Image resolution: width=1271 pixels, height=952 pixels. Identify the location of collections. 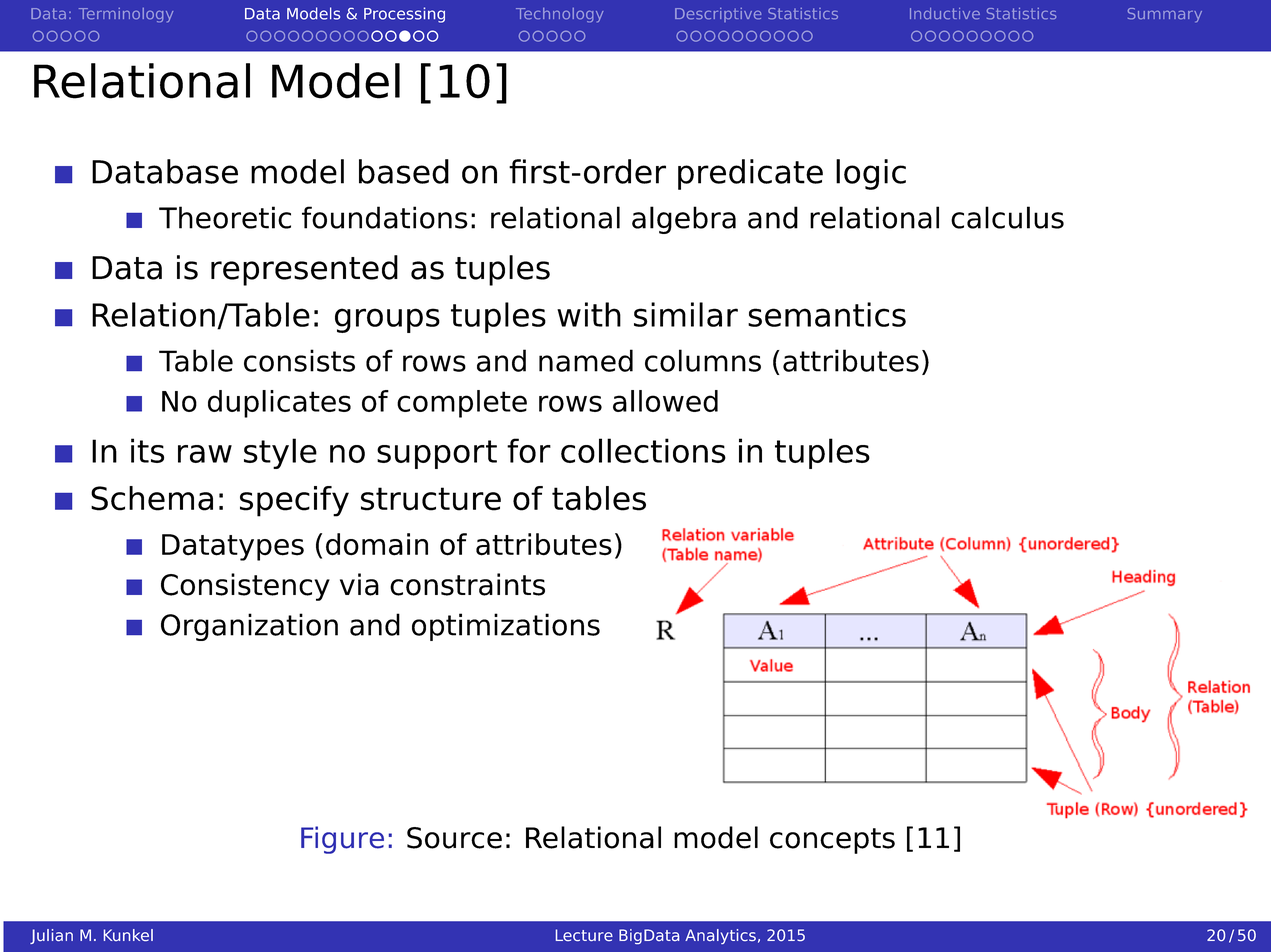
(643, 450).
